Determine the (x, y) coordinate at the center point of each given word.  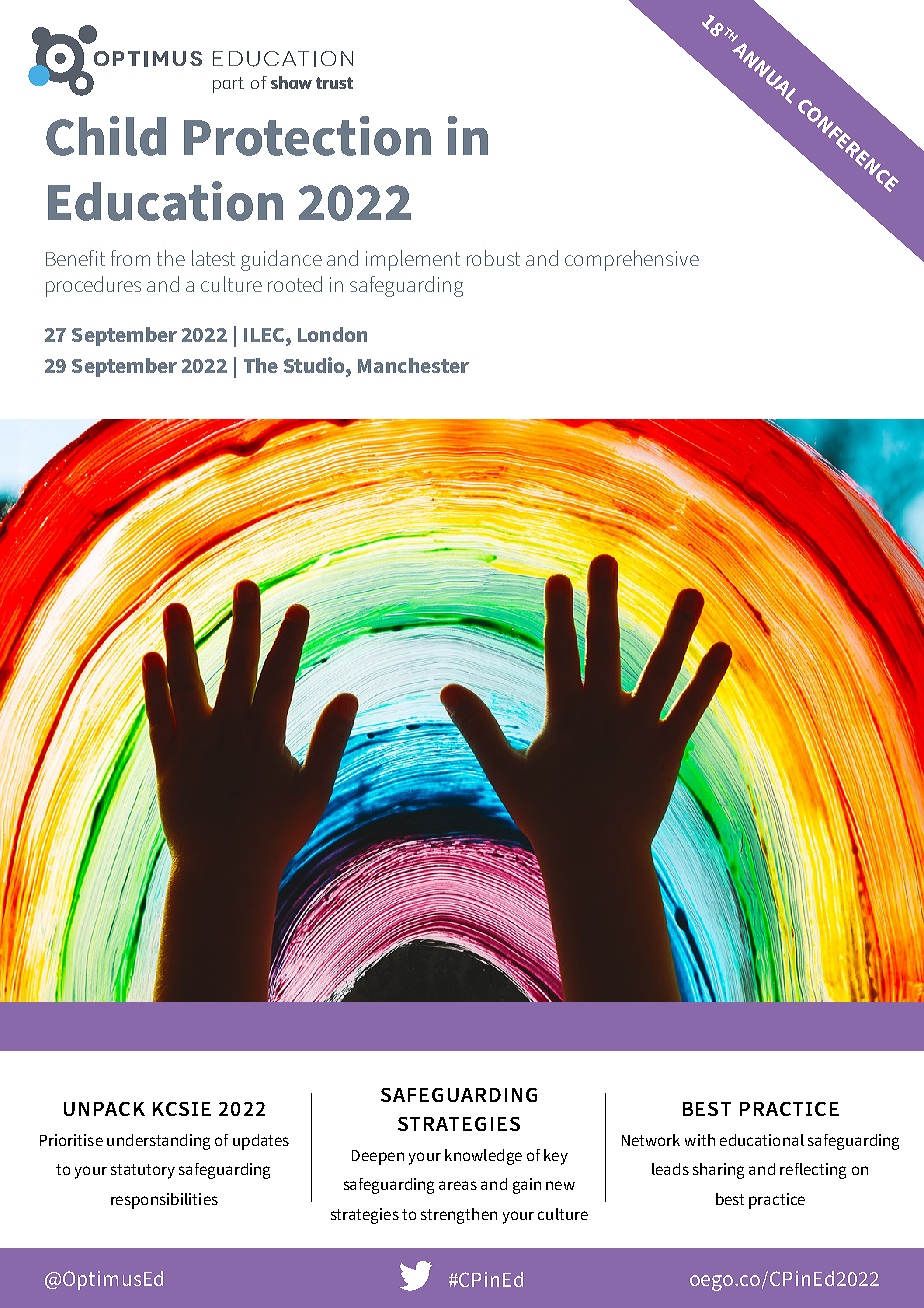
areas (458, 1185)
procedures (93, 286)
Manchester (413, 365)
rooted (295, 284)
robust (493, 258)
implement (413, 260)
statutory (143, 1171)
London (332, 334)
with (700, 1140)
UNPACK (104, 1109)
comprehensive (632, 260)
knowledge (483, 1157)
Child (106, 136)
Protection (307, 136)
